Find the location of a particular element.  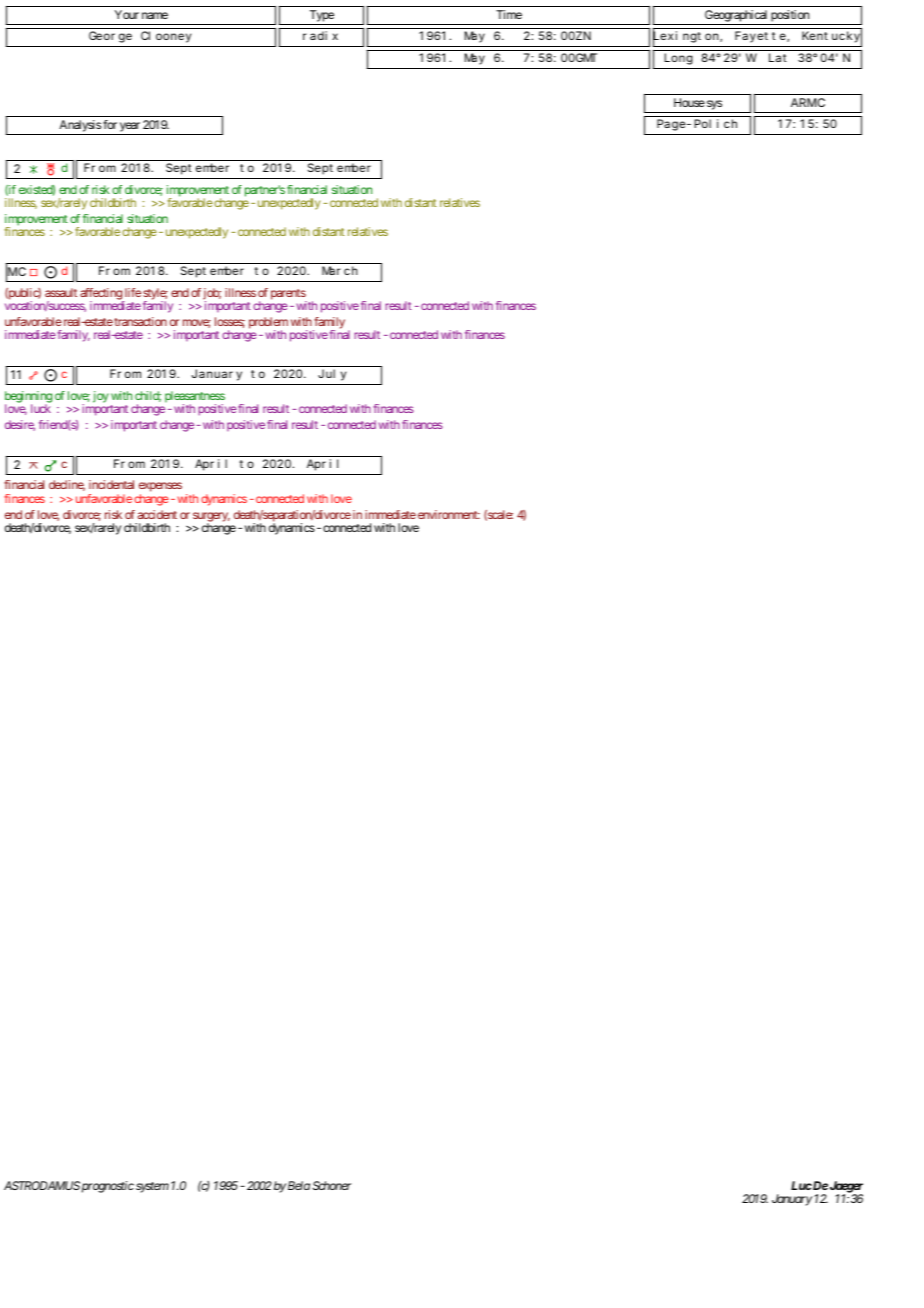

problem is located at coordinates (268, 324).
